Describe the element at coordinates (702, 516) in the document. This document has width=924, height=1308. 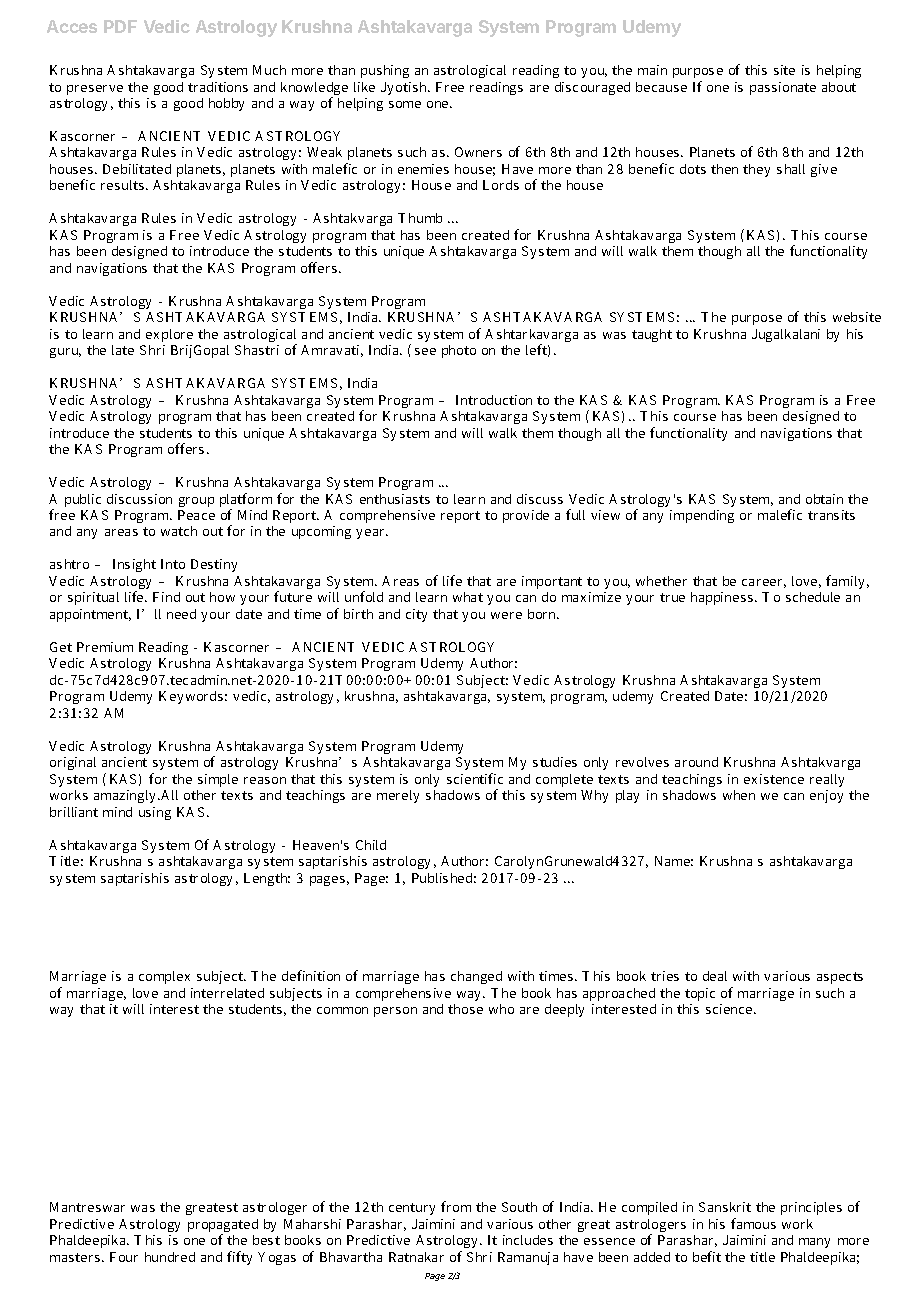
I see `impending` at that location.
